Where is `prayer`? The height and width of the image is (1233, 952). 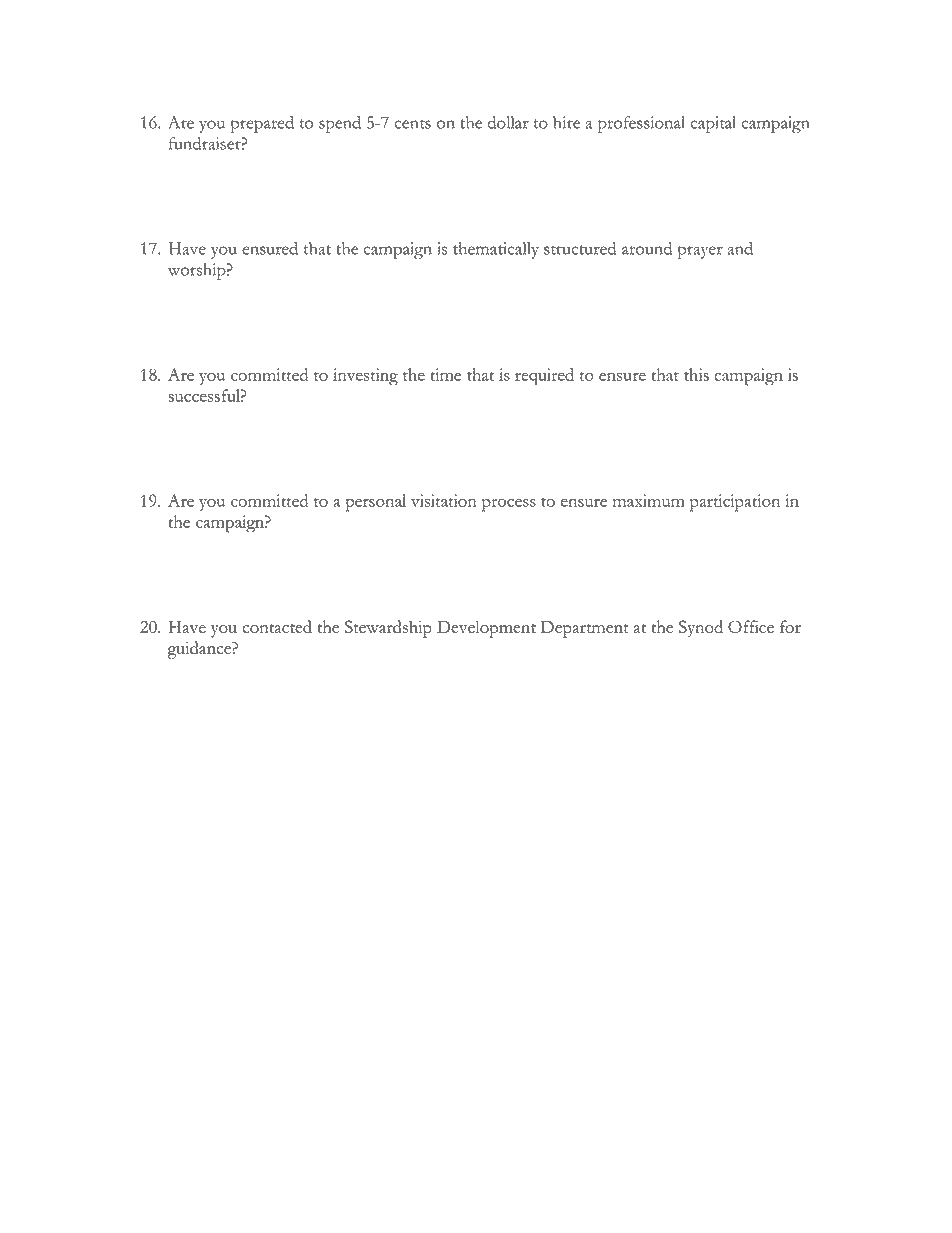
prayer is located at coordinates (700, 252).
